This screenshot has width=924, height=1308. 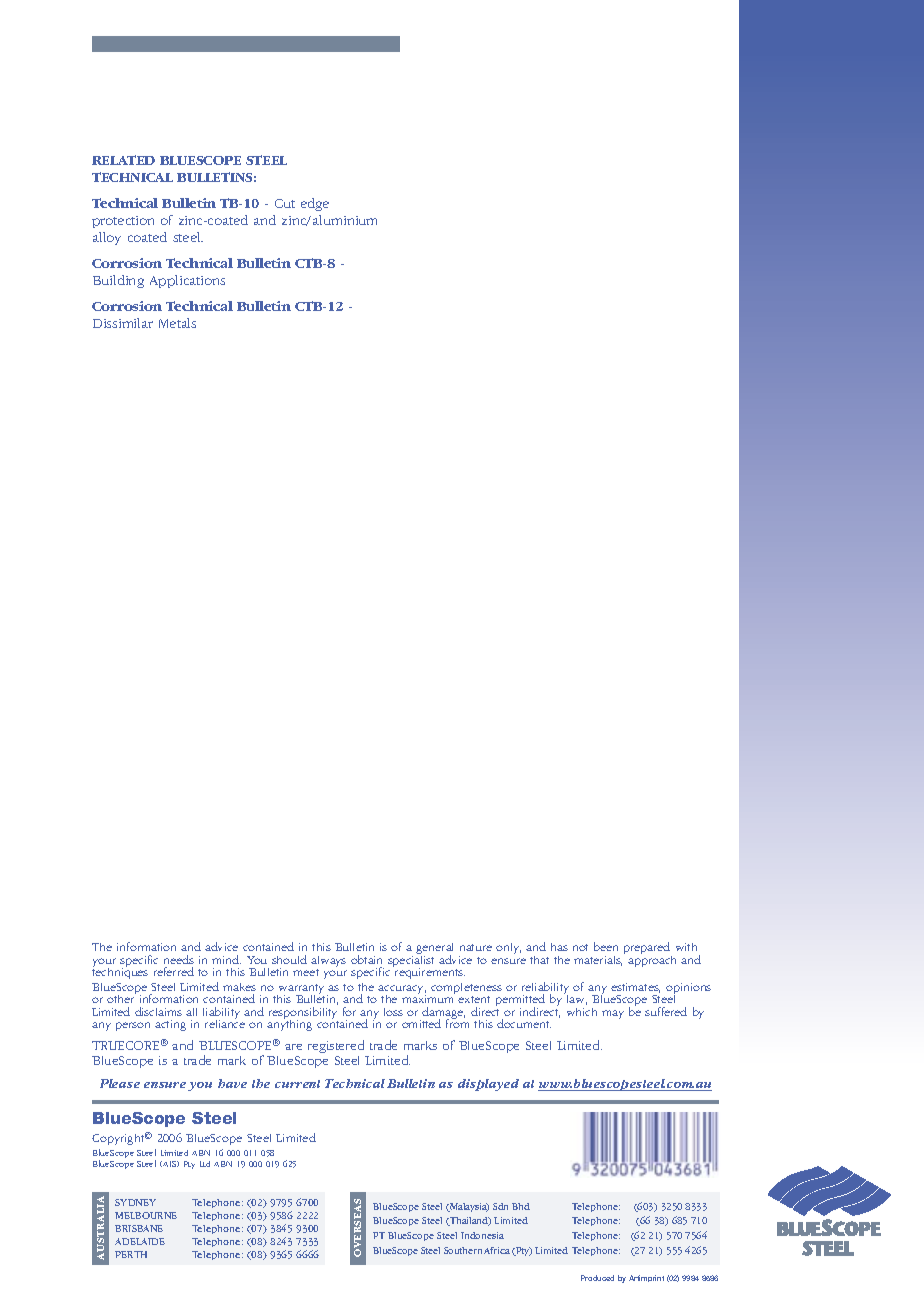 What do you see at coordinates (123, 222) in the screenshot?
I see `protection` at bounding box center [123, 222].
